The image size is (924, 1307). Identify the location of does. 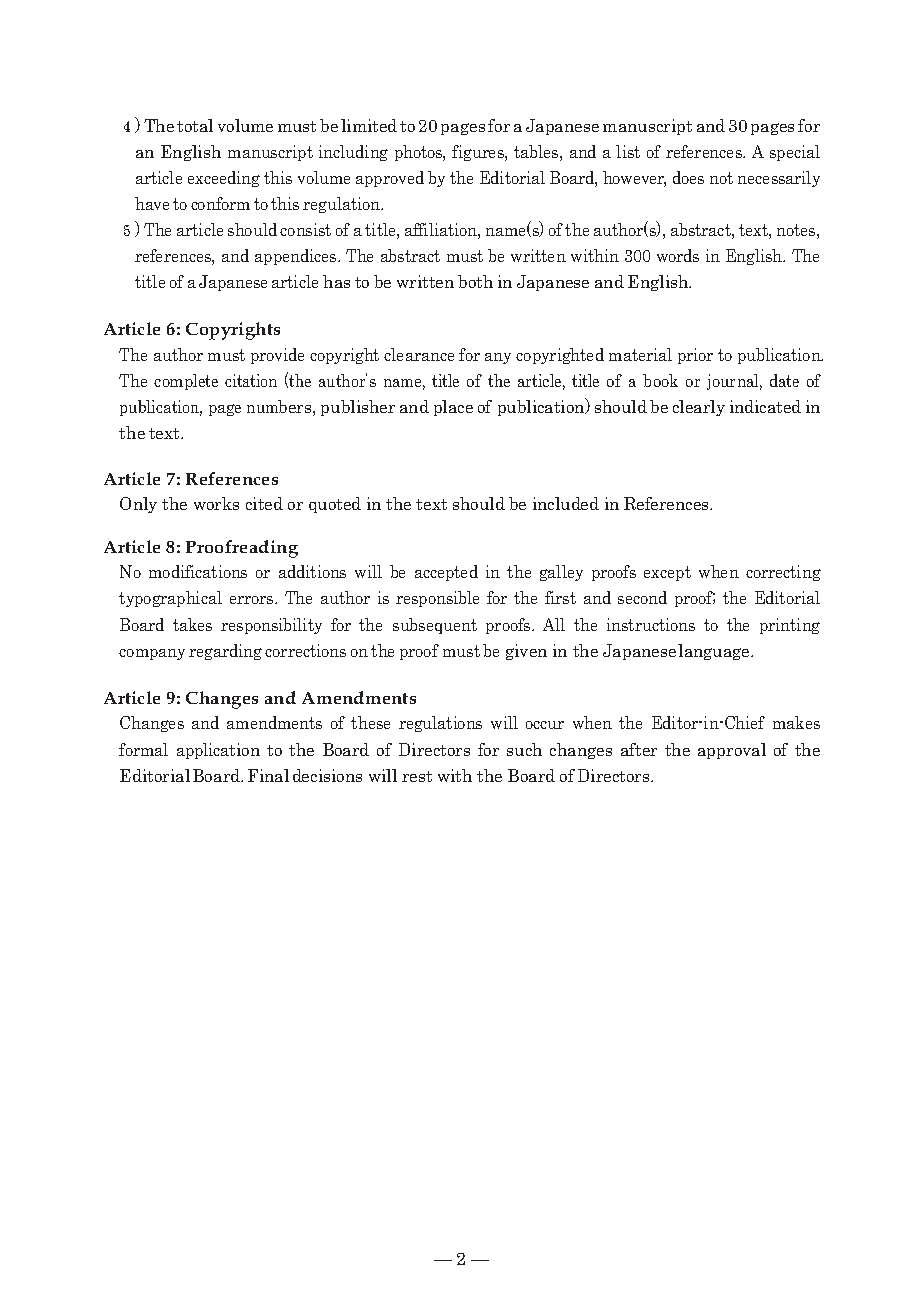
(688, 177).
